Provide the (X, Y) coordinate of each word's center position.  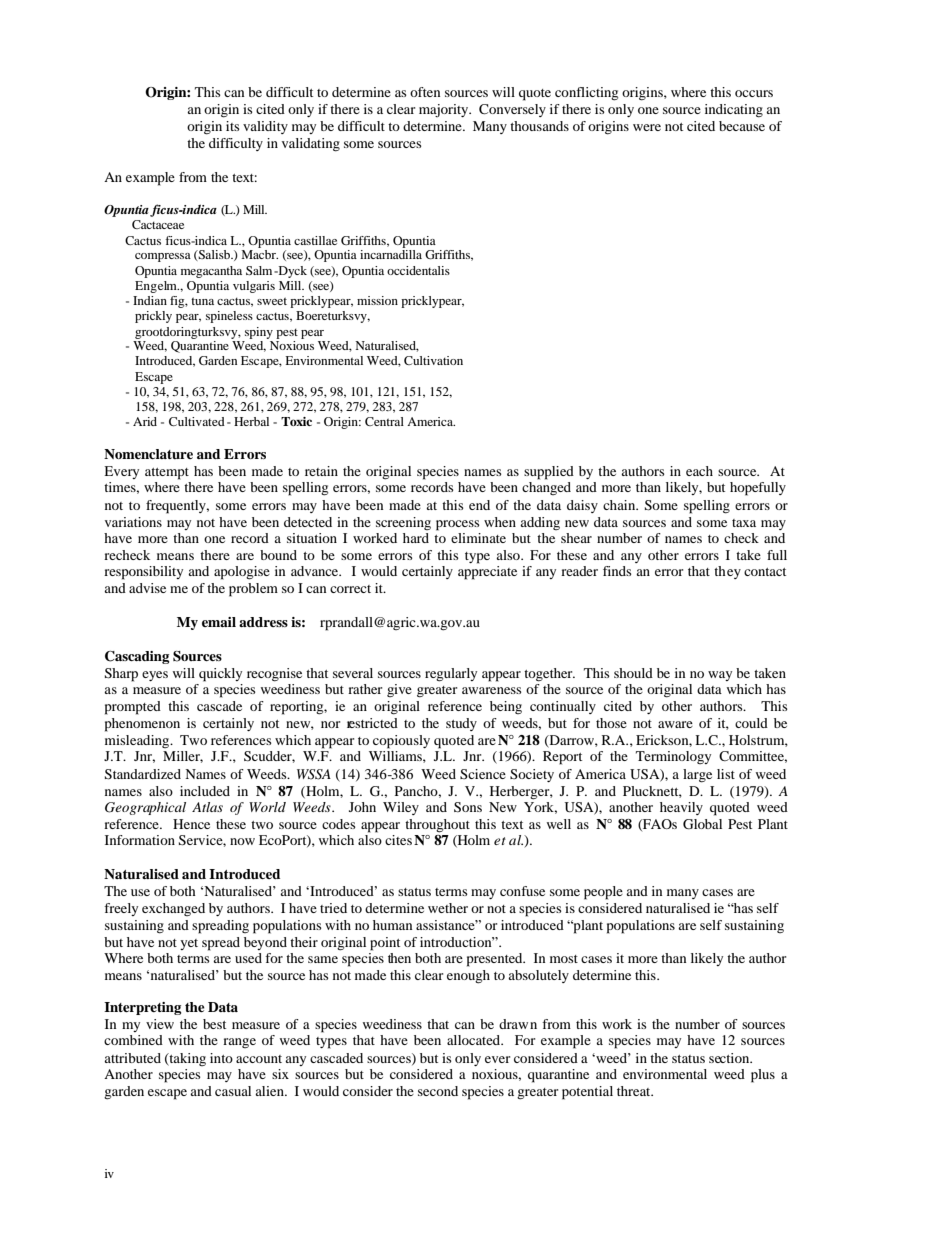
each (699, 471)
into (221, 1058)
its (233, 126)
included (205, 791)
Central (384, 421)
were (647, 127)
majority (445, 110)
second (438, 1091)
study (461, 724)
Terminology (673, 757)
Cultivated (197, 421)
